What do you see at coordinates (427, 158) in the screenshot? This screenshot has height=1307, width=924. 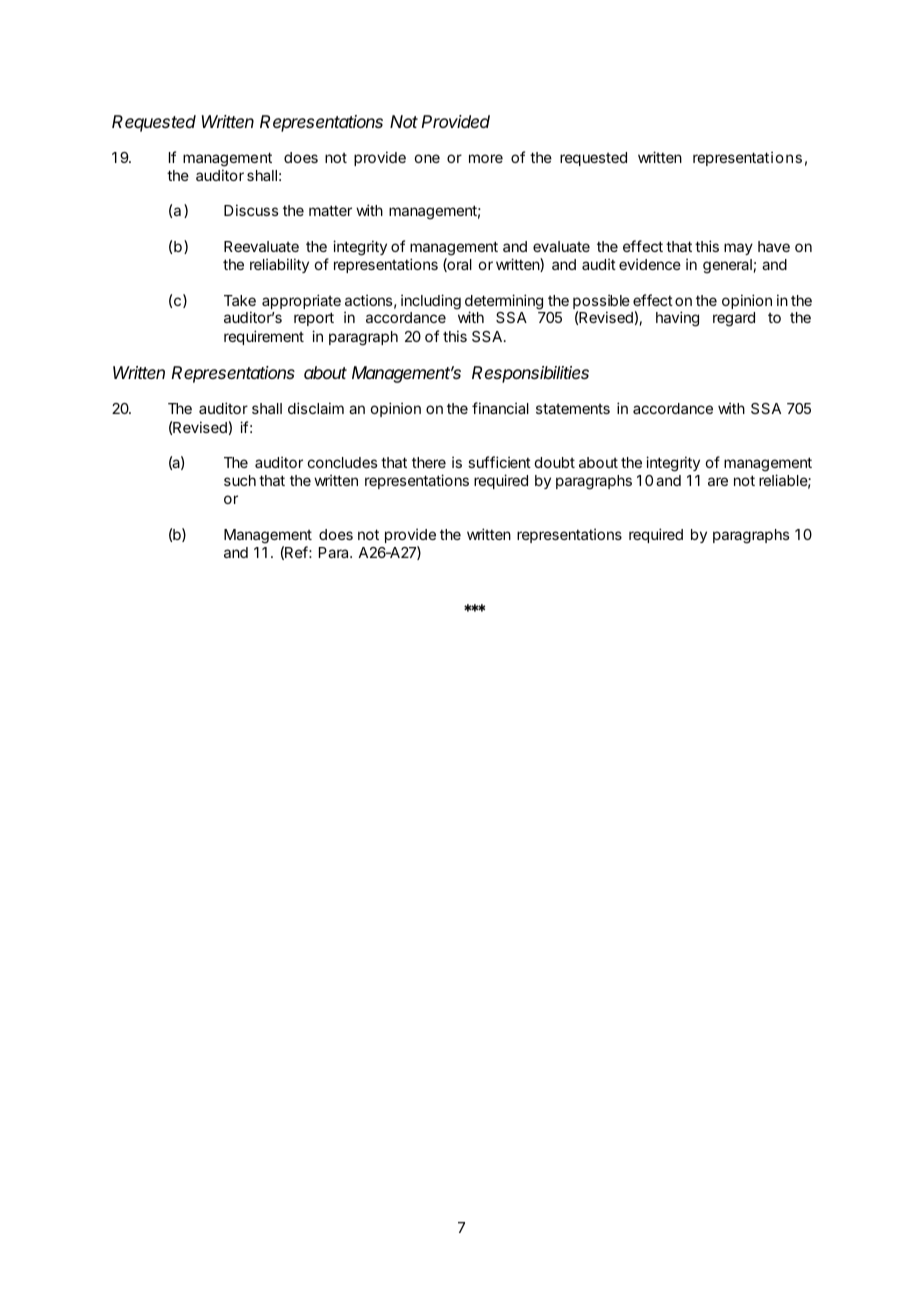 I see `one` at bounding box center [427, 158].
